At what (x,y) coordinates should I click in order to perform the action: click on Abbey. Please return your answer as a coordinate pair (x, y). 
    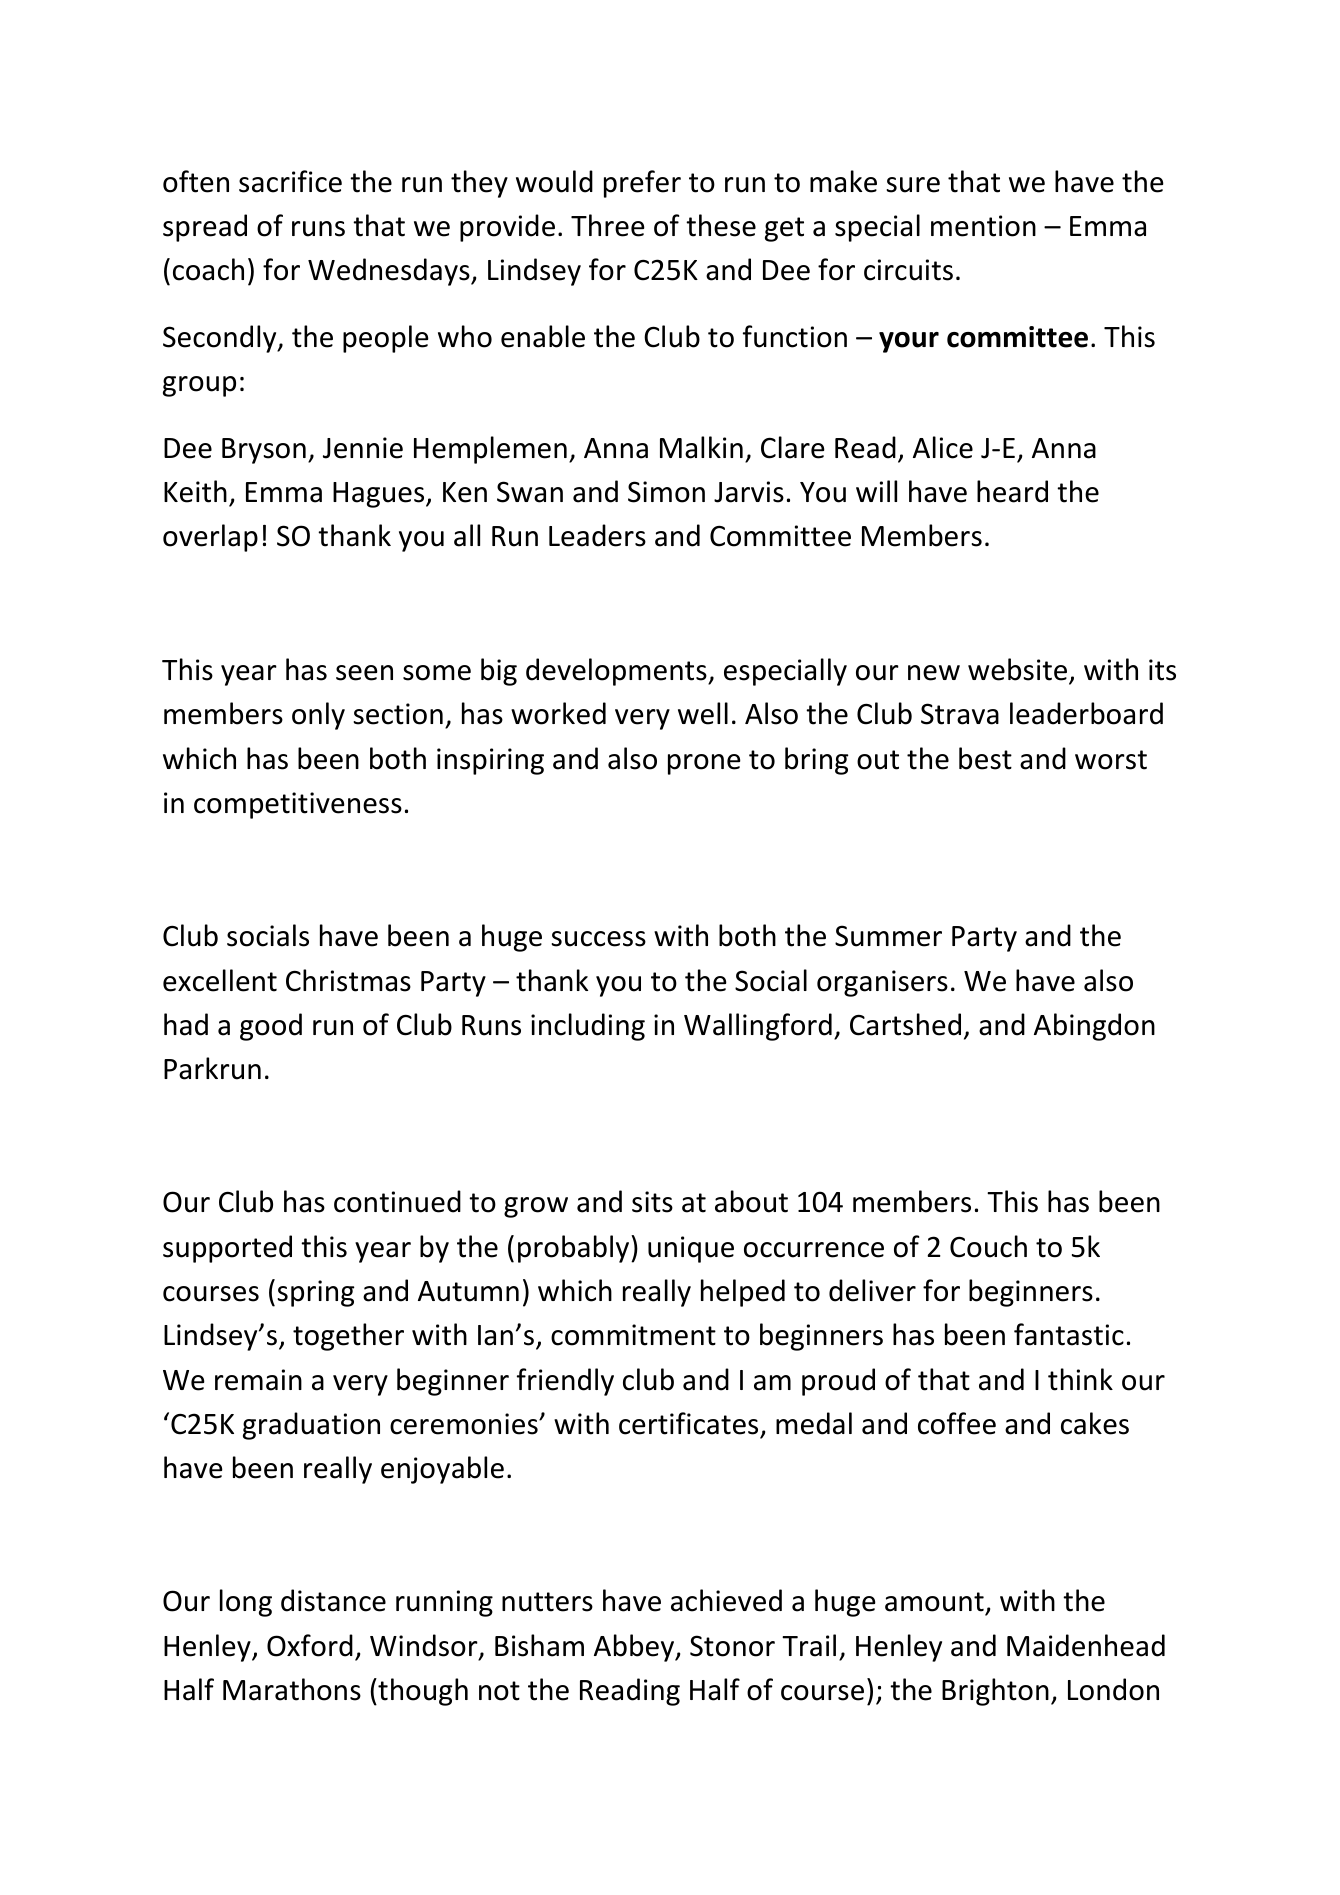
    Looking at the image, I should click on (635, 1648).
